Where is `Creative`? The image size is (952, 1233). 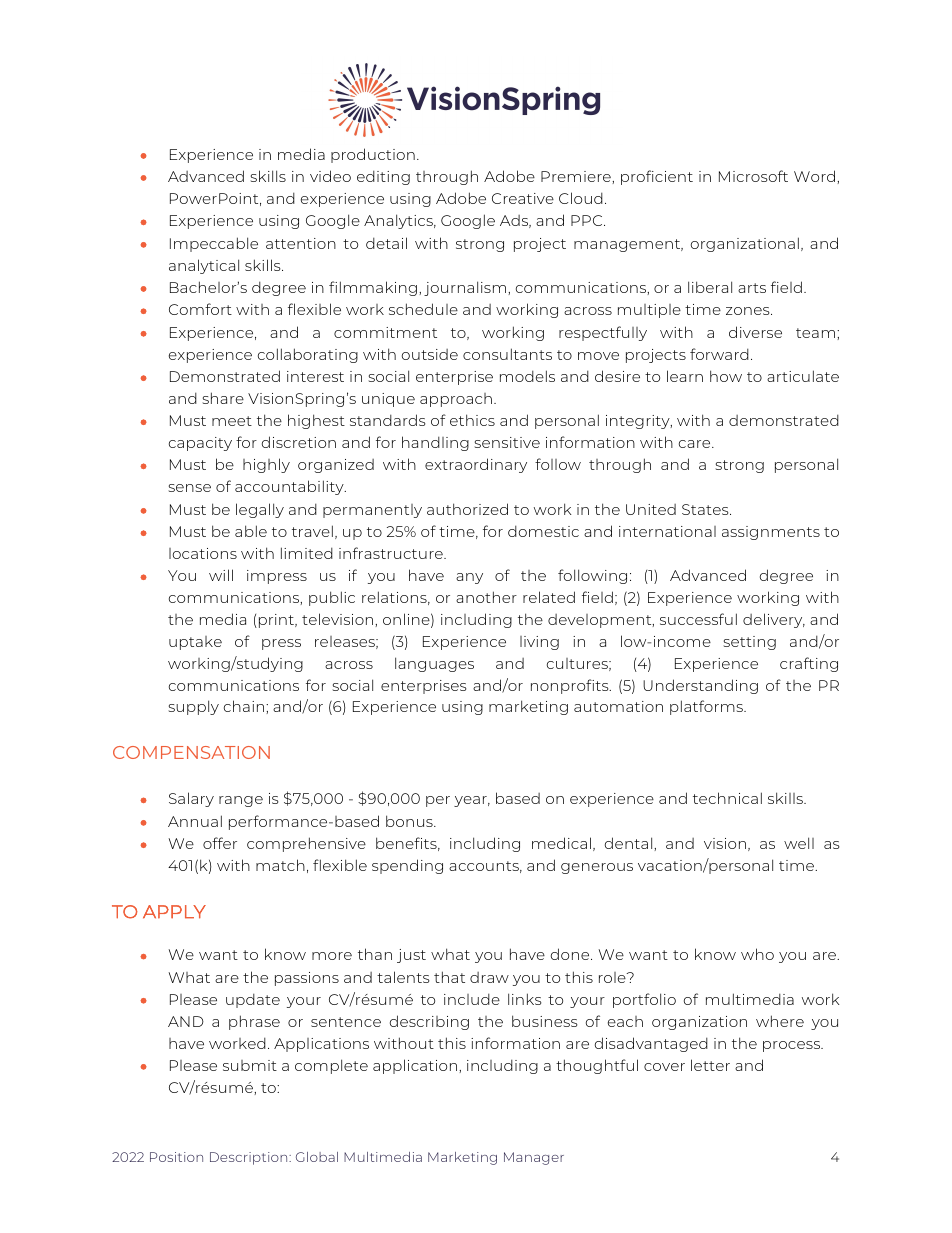
Creative is located at coordinates (523, 198).
